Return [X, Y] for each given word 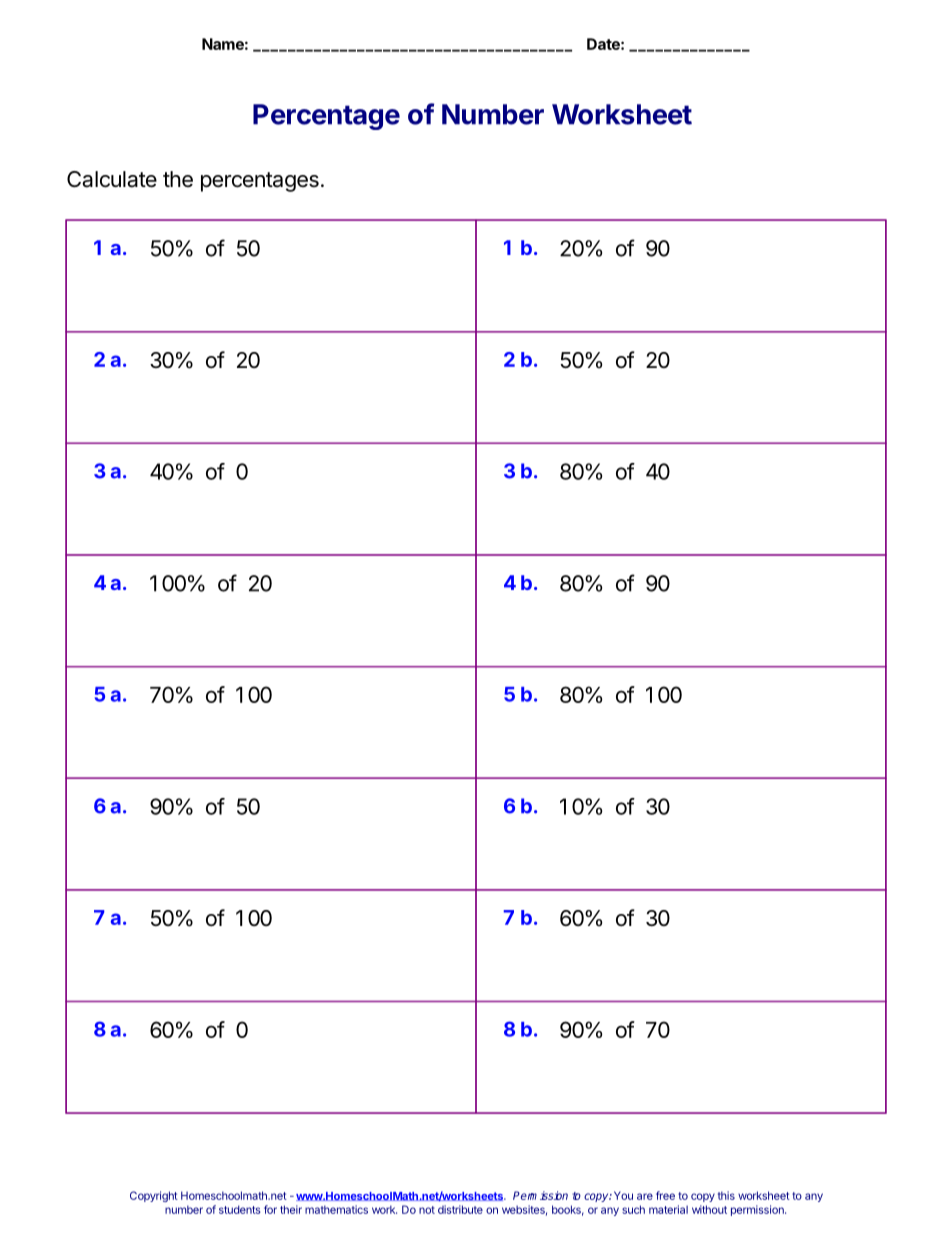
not [427, 1210]
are [645, 1196]
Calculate [112, 179]
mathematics [336, 1209]
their [291, 1209]
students [240, 1209]
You [623, 1195]
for [270, 1209]
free [665, 1195]
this [726, 1195]
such [633, 1209]
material [668, 1209]
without [709, 1209]
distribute [460, 1209]
